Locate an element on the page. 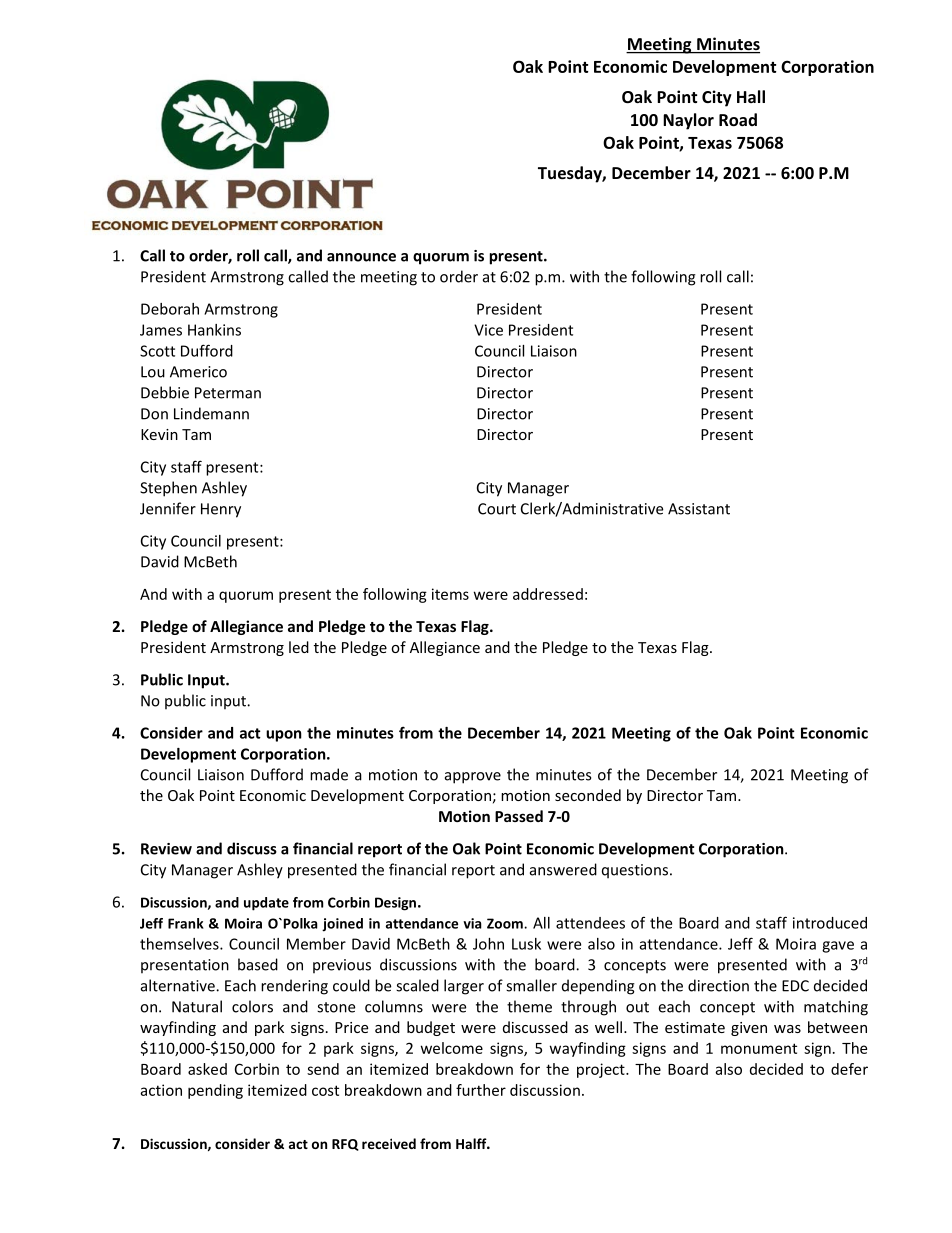  asked is located at coordinates (207, 1069).
